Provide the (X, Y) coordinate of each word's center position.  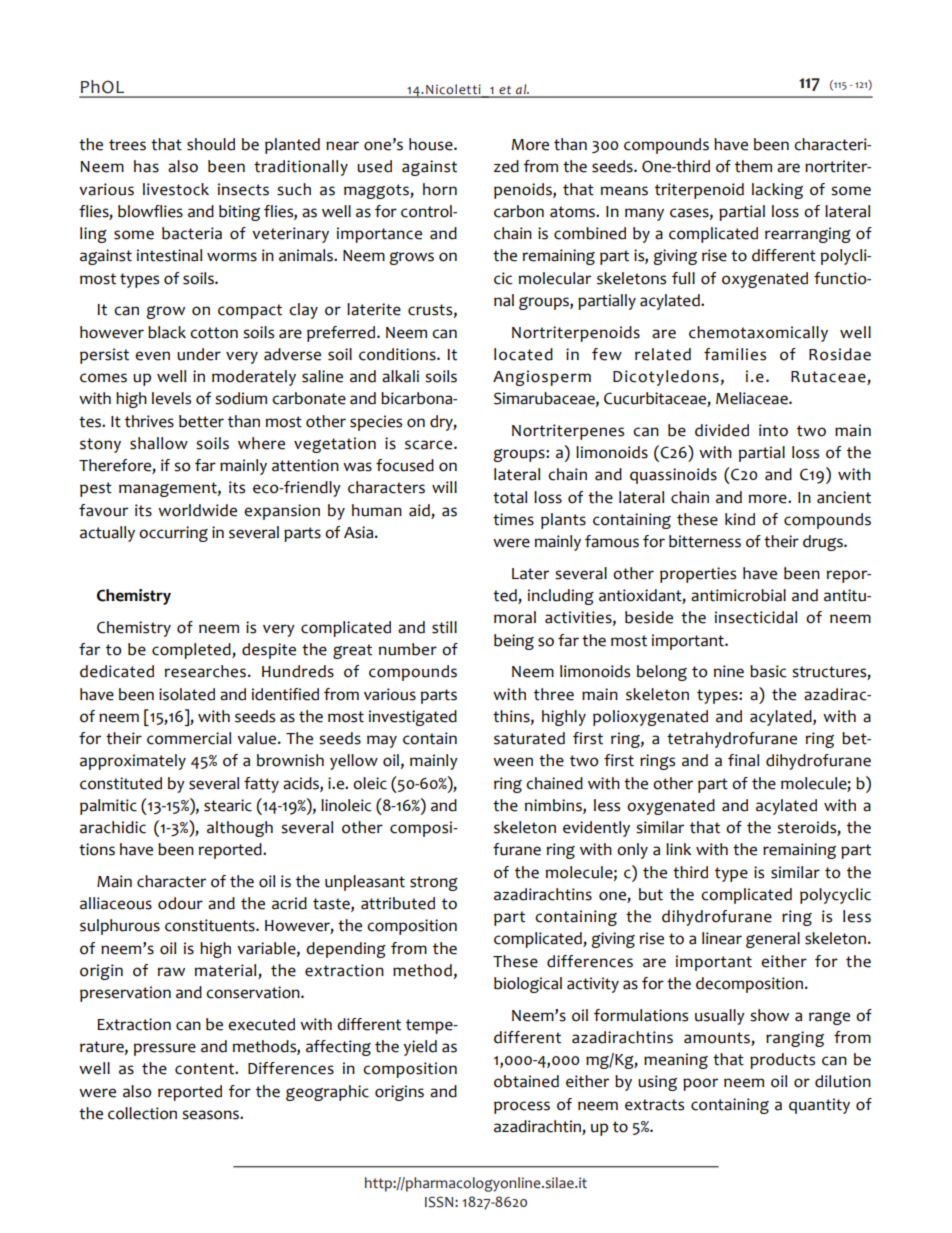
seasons (211, 1115)
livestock (176, 189)
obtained (526, 1081)
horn (440, 189)
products (782, 1061)
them (753, 166)
